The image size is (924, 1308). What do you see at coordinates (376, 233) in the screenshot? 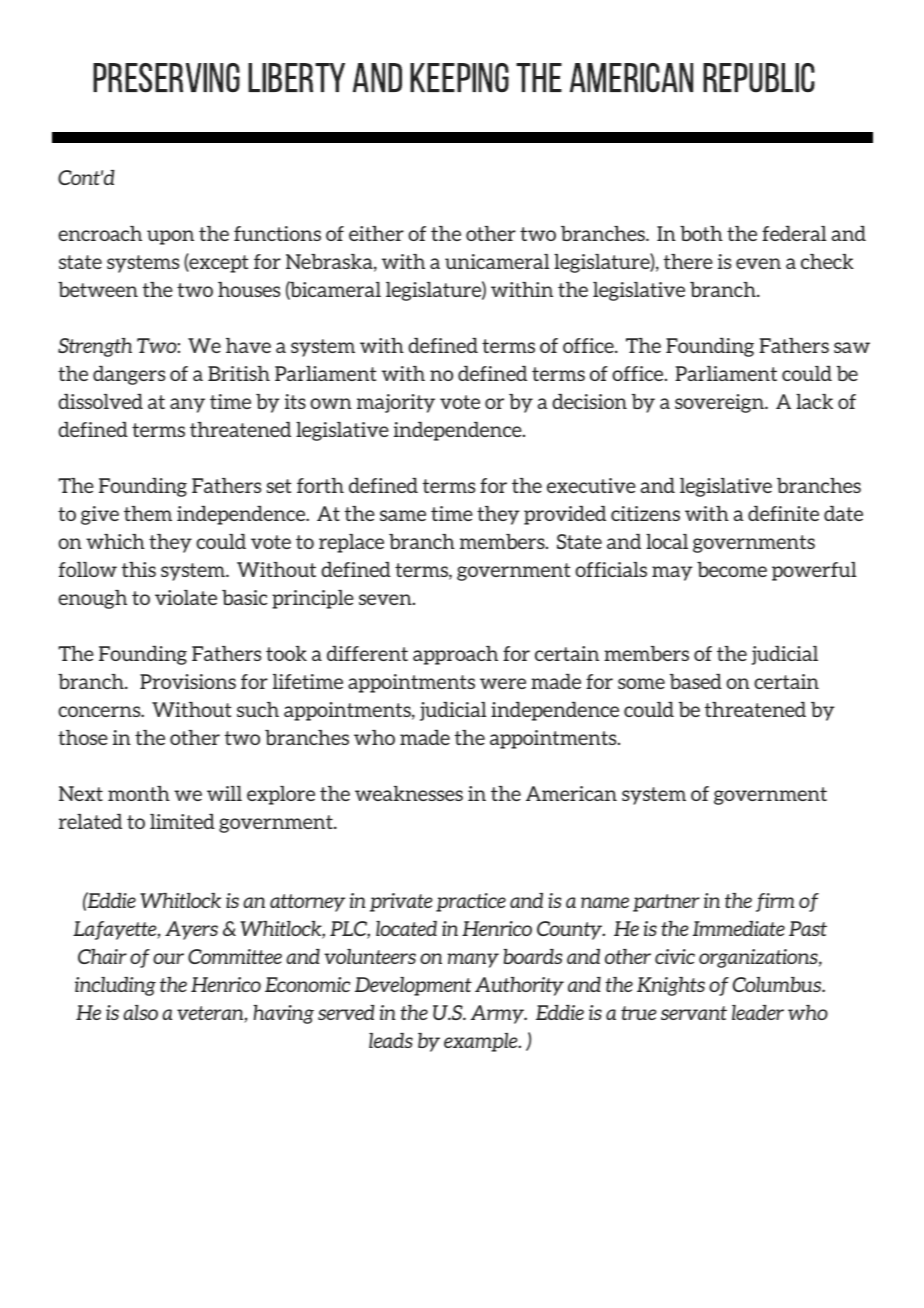
I see `either` at bounding box center [376, 233].
